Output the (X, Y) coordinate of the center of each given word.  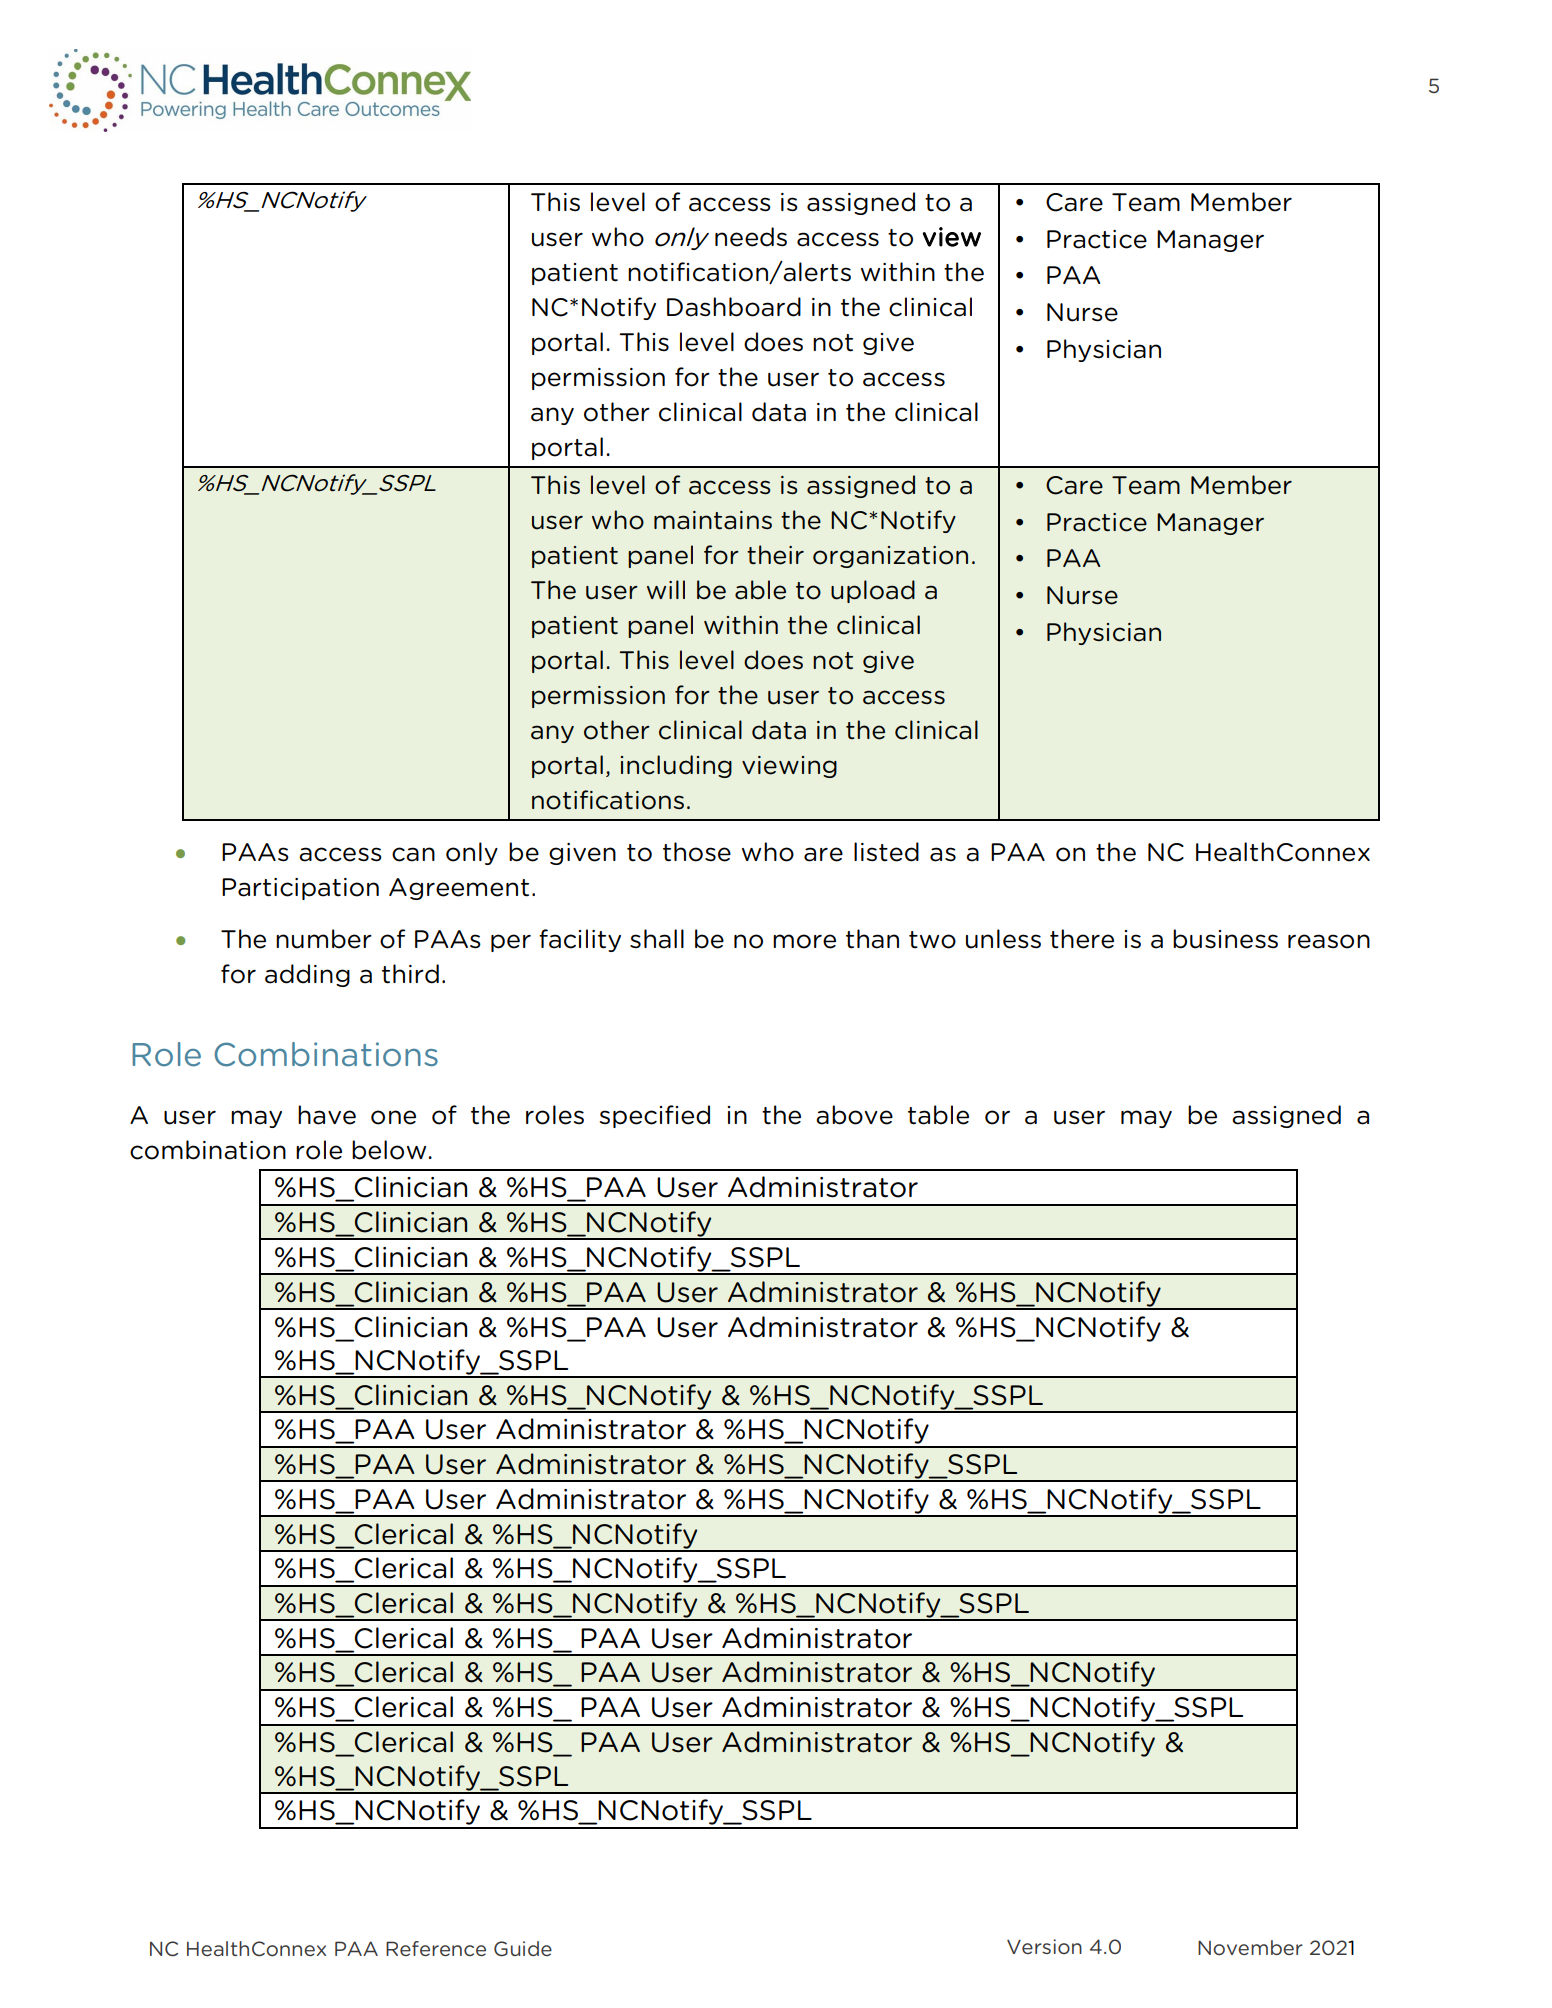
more (804, 941)
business (1225, 939)
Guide (523, 1949)
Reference (436, 1948)
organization (890, 557)
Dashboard (734, 307)
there (1082, 939)
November (1250, 1947)
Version (1044, 1946)
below (390, 1150)
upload (873, 591)
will (666, 589)
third (410, 974)
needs (751, 237)
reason (1329, 941)
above (854, 1115)
